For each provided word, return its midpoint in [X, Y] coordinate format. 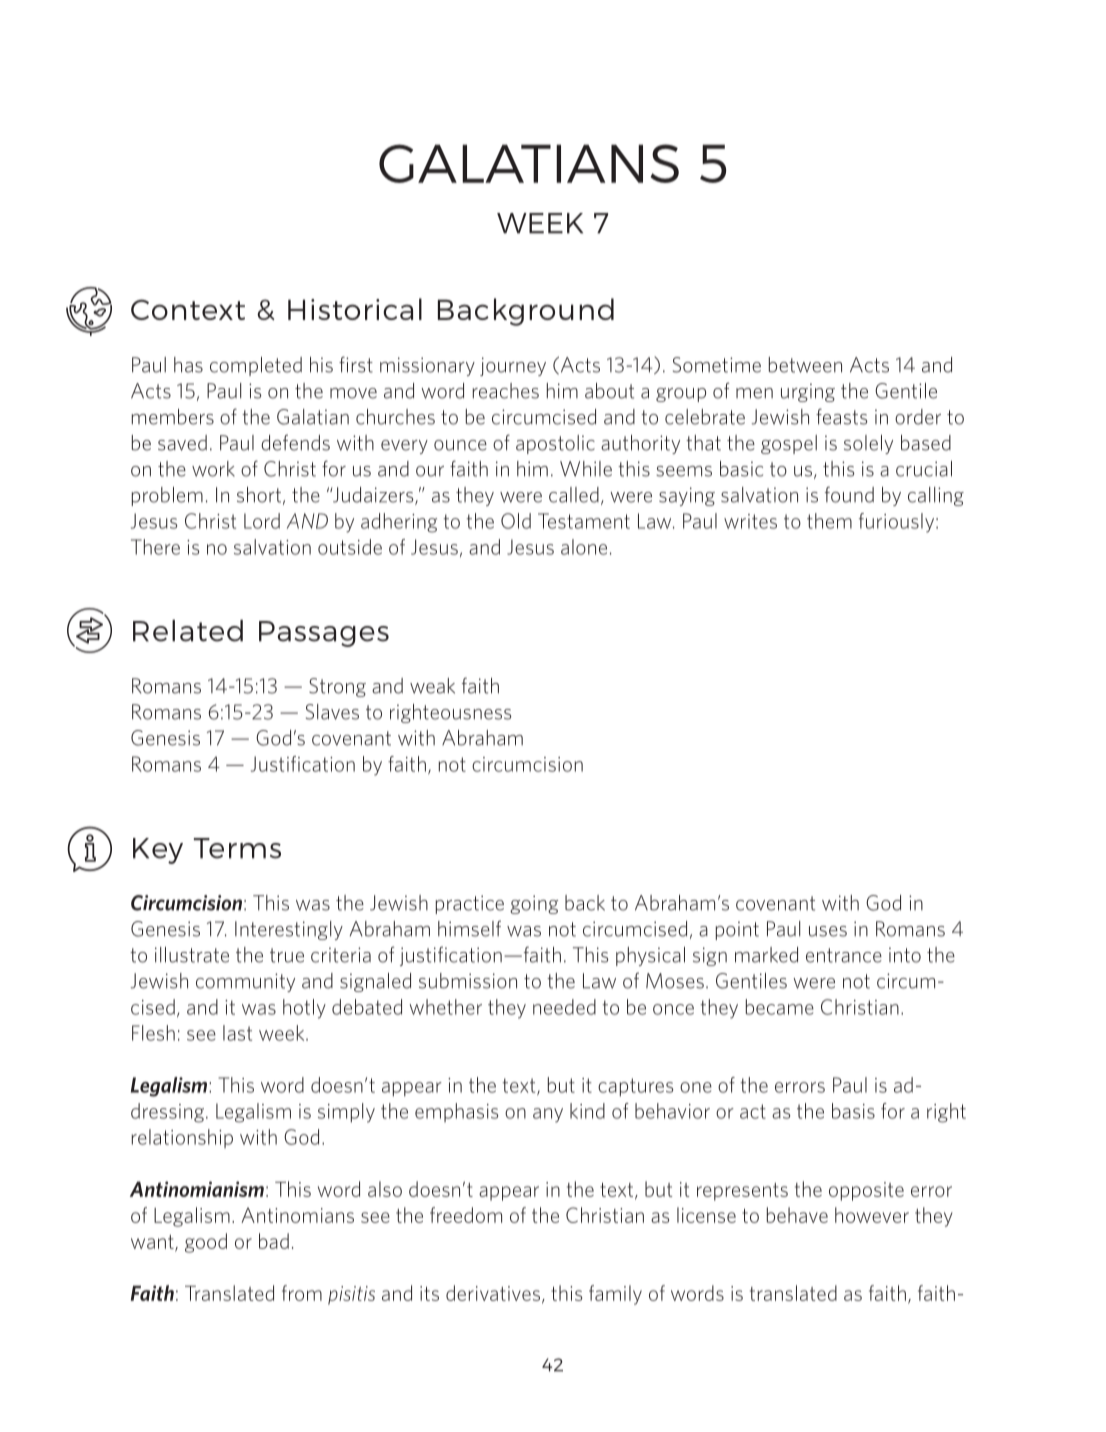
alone [584, 547]
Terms [237, 848]
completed [256, 366]
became [780, 1007]
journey [513, 366]
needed [564, 1007]
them [829, 521]
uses [828, 931]
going [534, 904]
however [872, 1215]
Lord [262, 521]
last [237, 1033]
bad [274, 1241]
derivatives [493, 1293]
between [805, 365]
